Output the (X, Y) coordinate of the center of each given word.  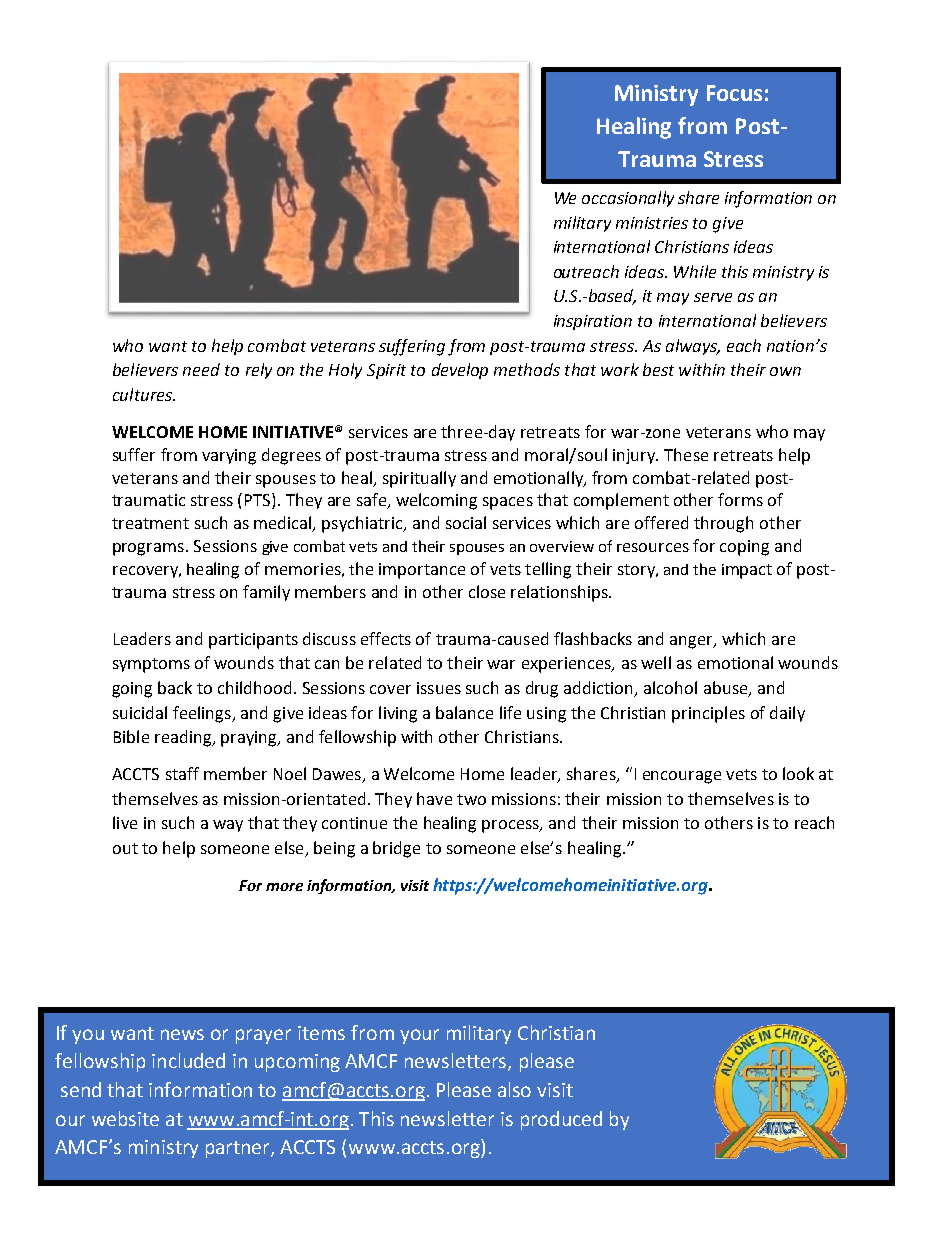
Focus (734, 93)
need (201, 369)
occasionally (628, 199)
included (188, 1060)
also (514, 1089)
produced (561, 1120)
